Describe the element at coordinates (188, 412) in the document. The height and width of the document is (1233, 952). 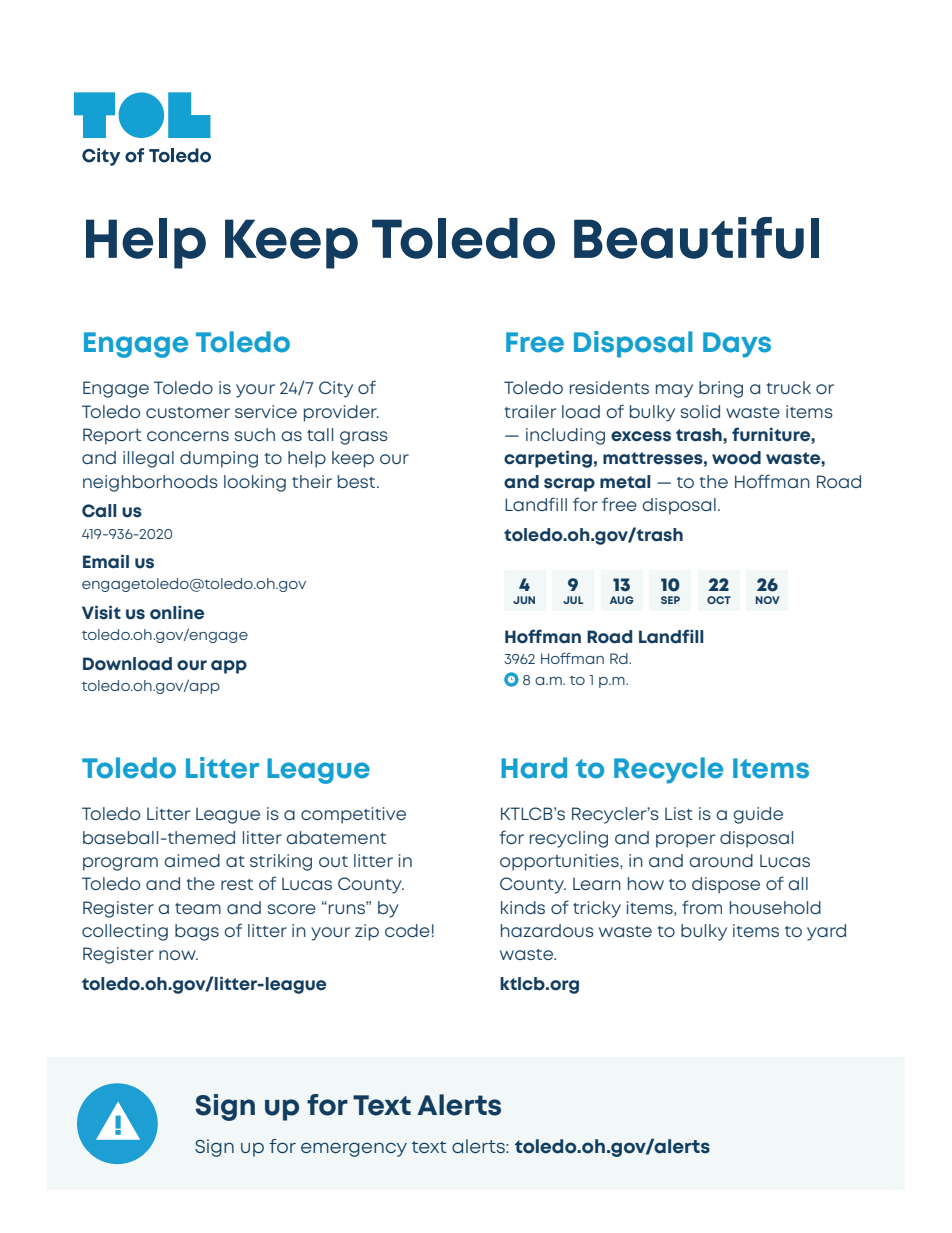
I see `customer` at that location.
